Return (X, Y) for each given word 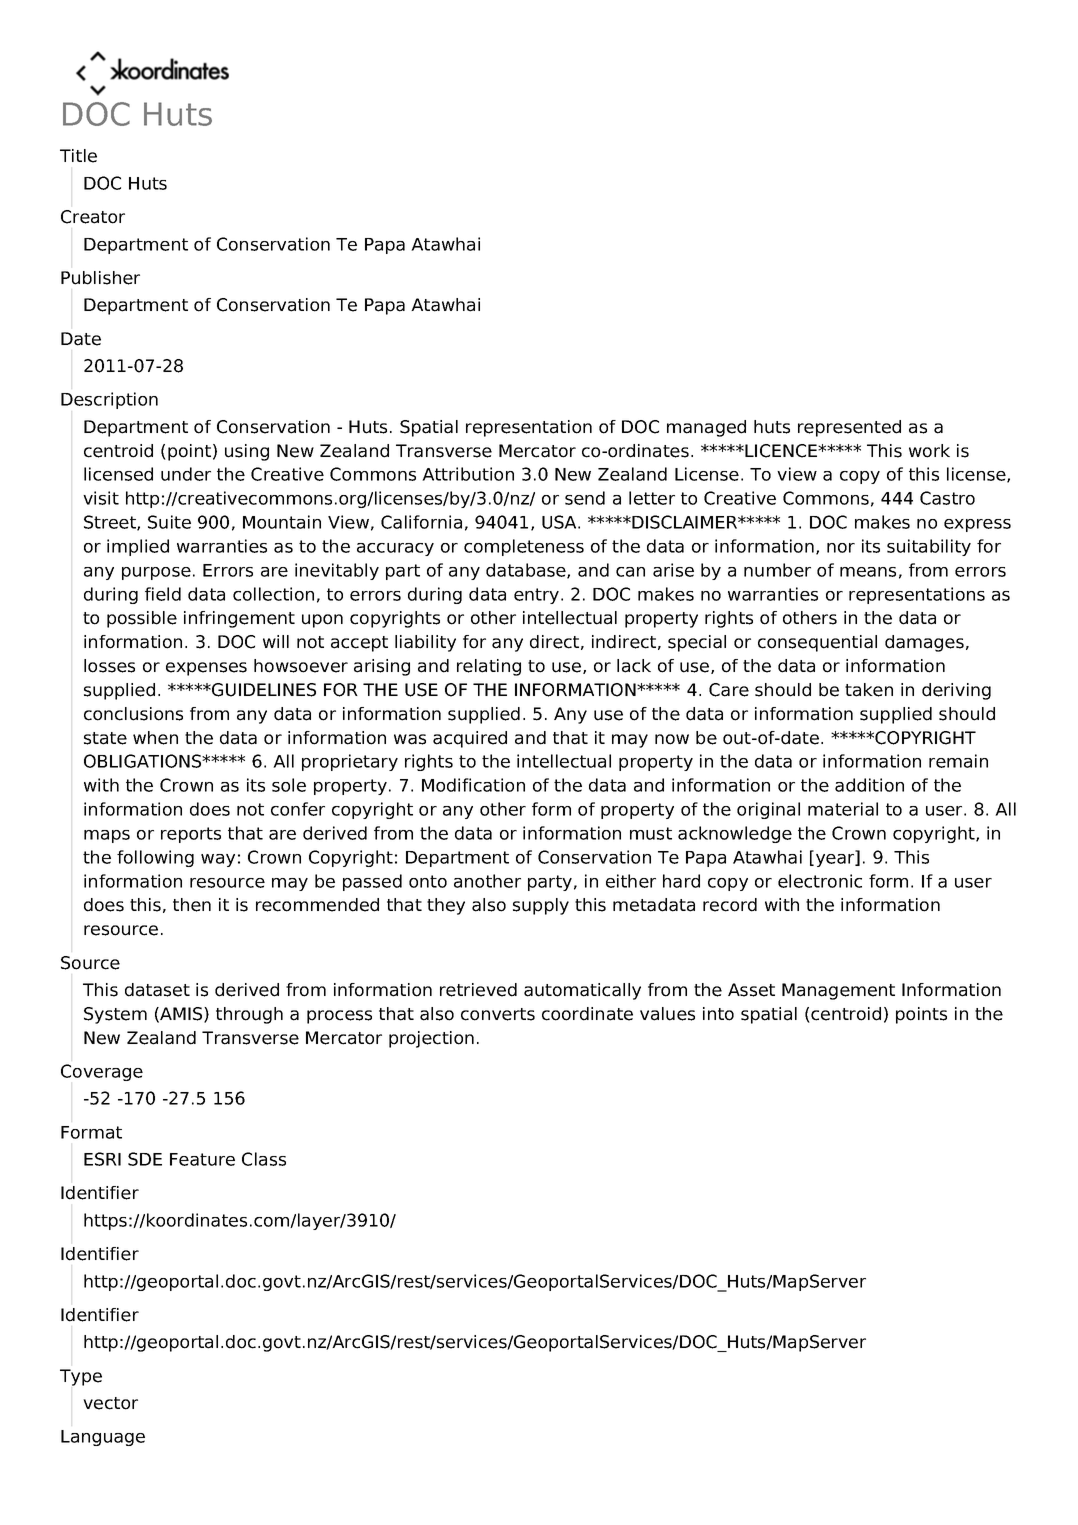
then (192, 905)
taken (869, 690)
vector (110, 1403)
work (929, 451)
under (186, 474)
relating (489, 667)
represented (849, 428)
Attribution (468, 474)
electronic (820, 881)
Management (838, 991)
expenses (206, 669)
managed (706, 428)
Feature (202, 1159)
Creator (93, 217)
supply (541, 906)
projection (431, 1039)
